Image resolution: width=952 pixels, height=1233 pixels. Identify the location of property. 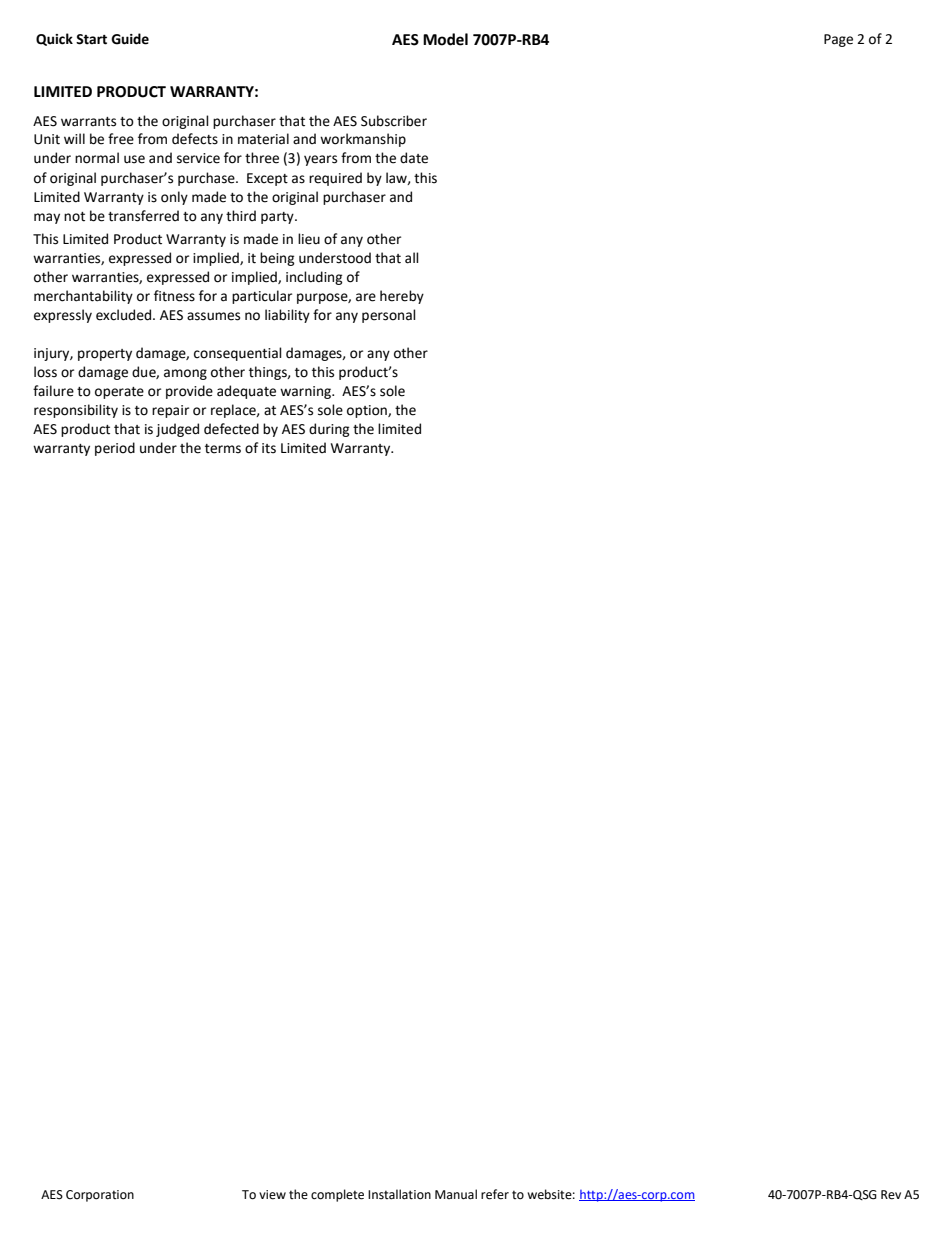
(105, 355).
